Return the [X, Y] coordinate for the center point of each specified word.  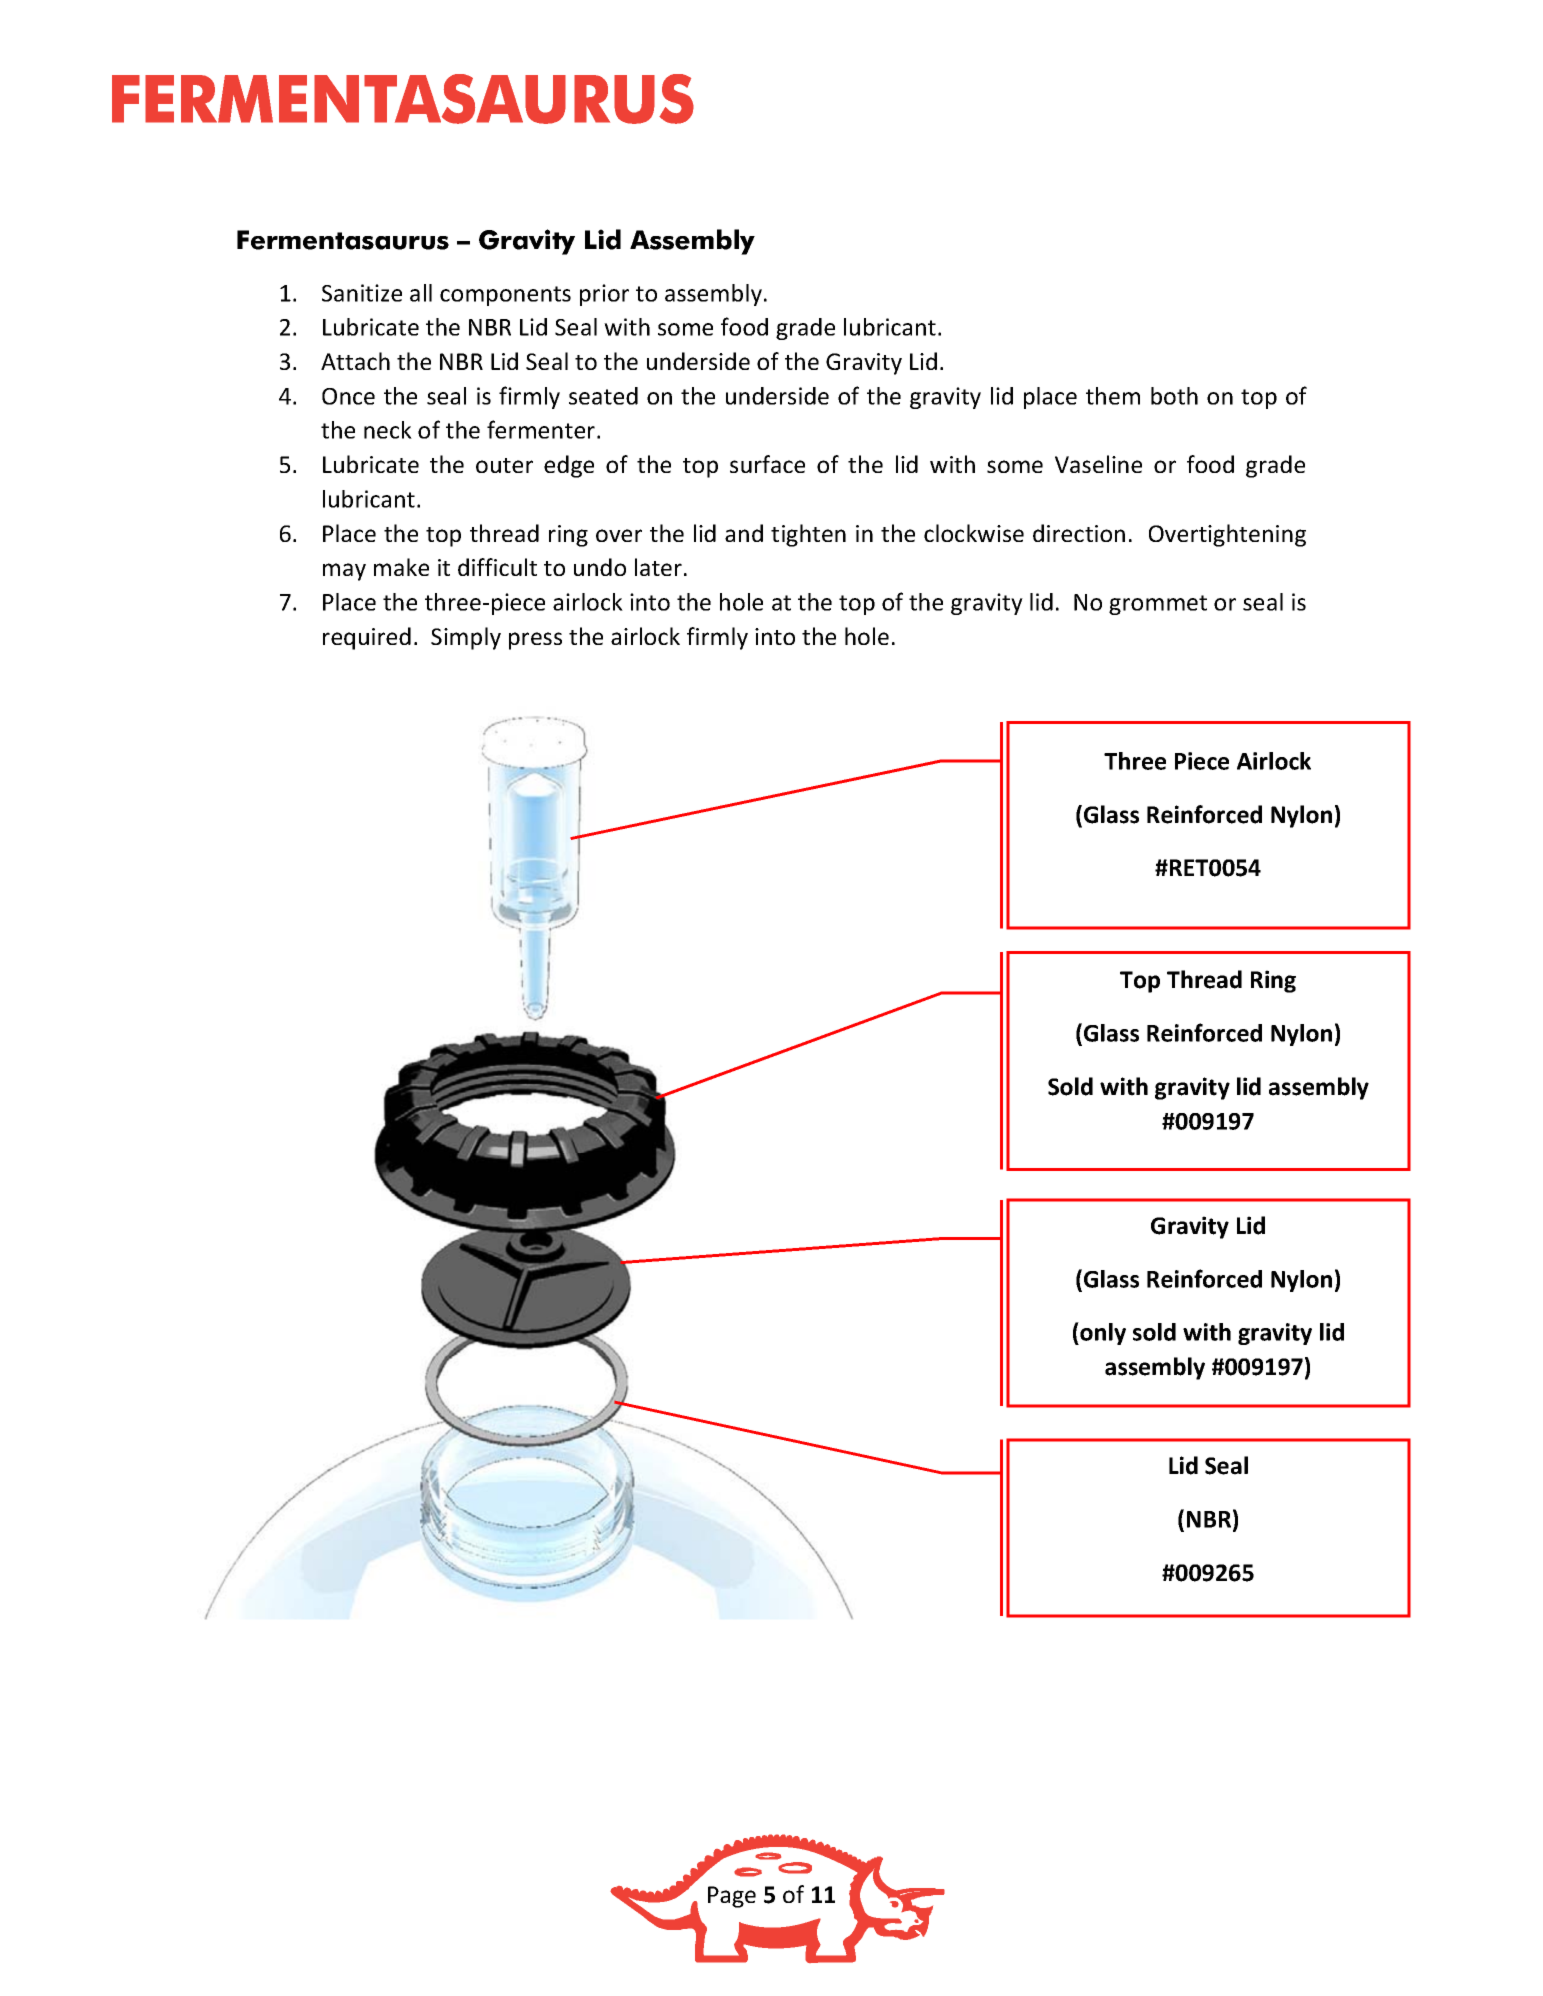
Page [732, 1897]
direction [1079, 533]
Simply [466, 638]
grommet [1158, 605]
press [535, 641]
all [421, 293]
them [1113, 396]
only [1102, 1333]
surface [767, 464]
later [658, 567]
